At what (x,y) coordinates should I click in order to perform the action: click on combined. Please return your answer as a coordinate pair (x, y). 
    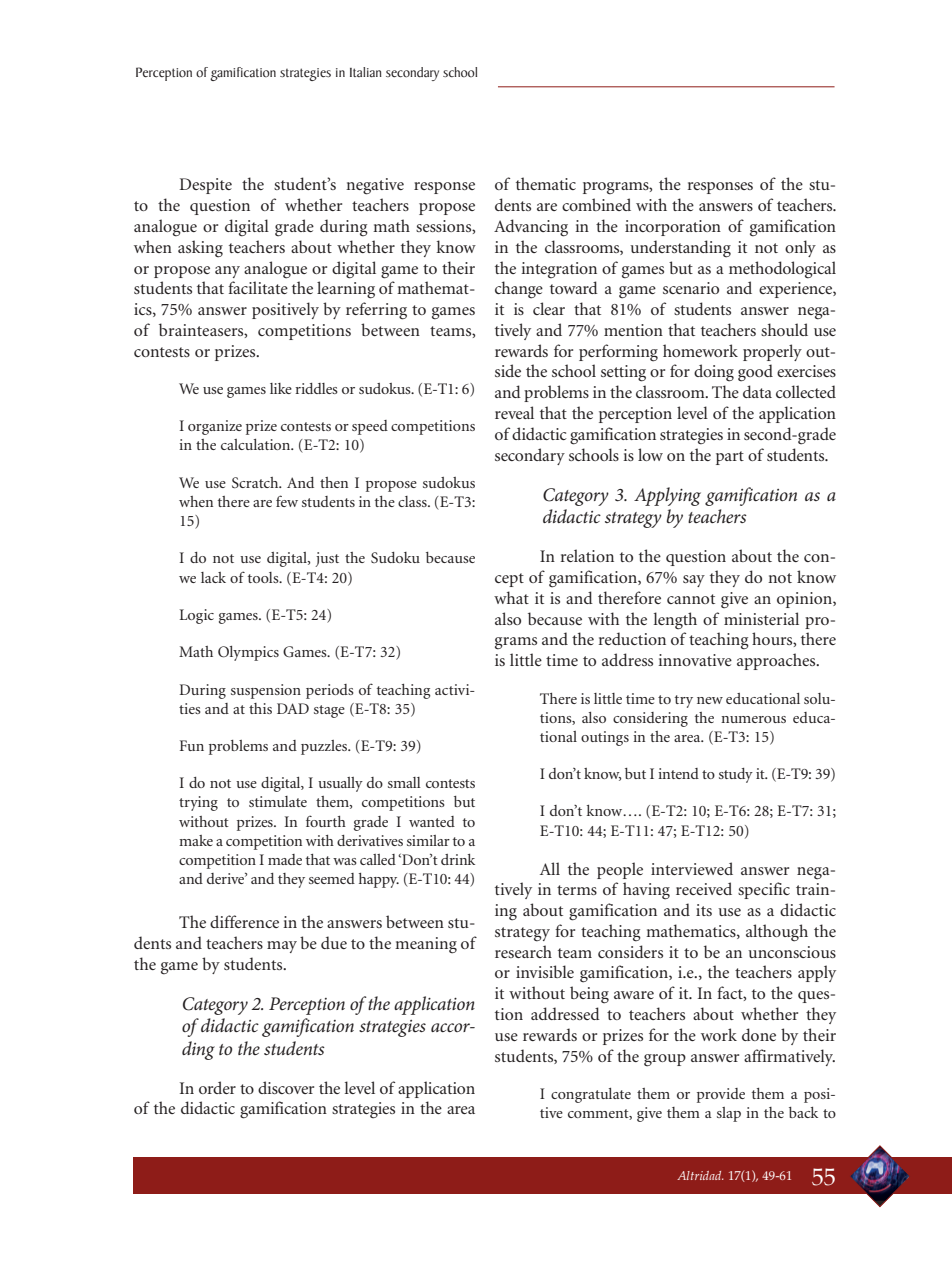
    Looking at the image, I should click on (596, 204).
